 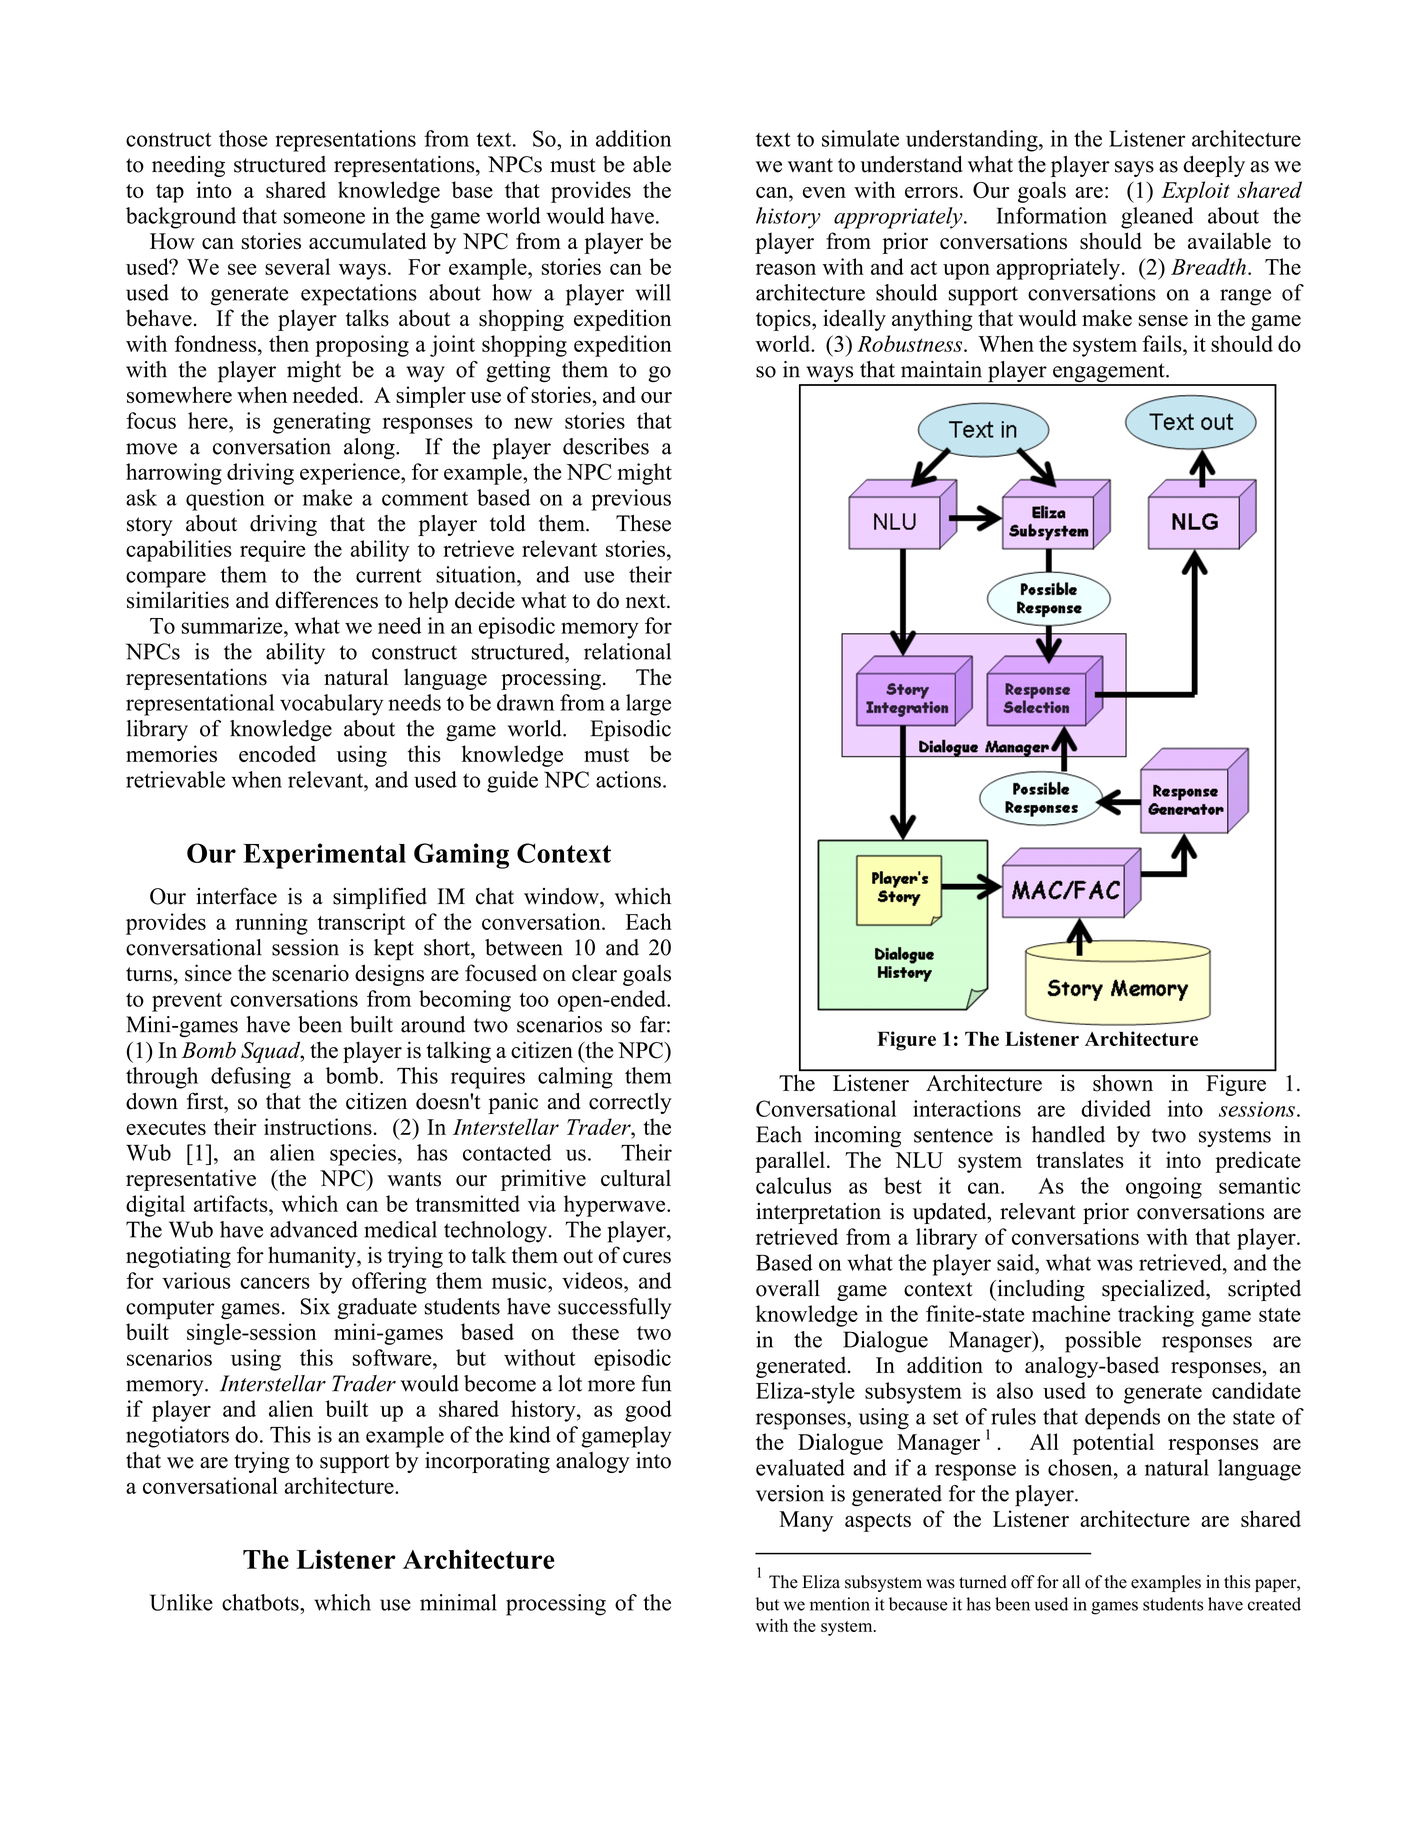 What do you see at coordinates (1274, 1604) in the screenshot?
I see `created` at bounding box center [1274, 1604].
